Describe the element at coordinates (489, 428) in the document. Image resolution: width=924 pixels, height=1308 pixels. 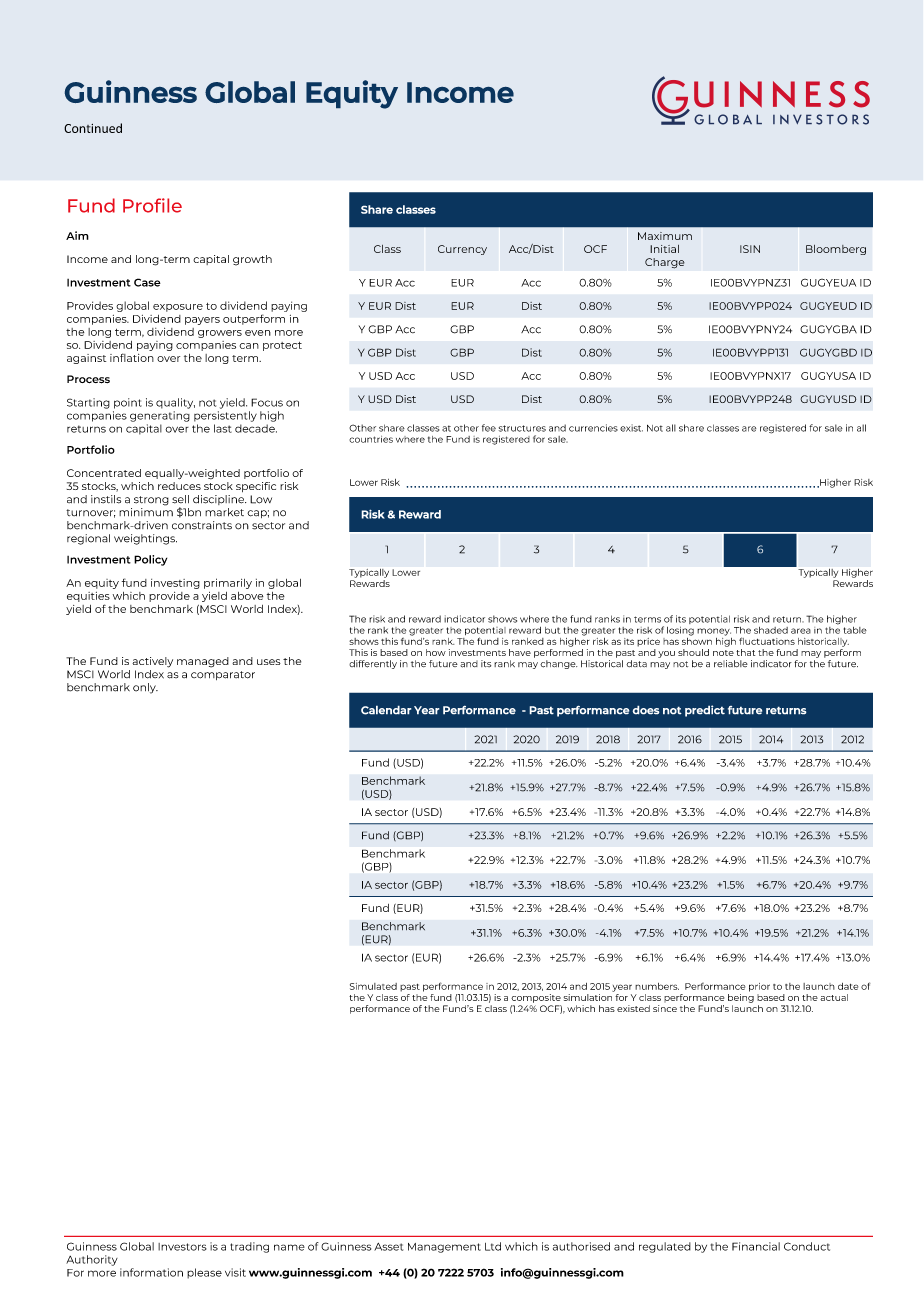
I see `fee` at that location.
